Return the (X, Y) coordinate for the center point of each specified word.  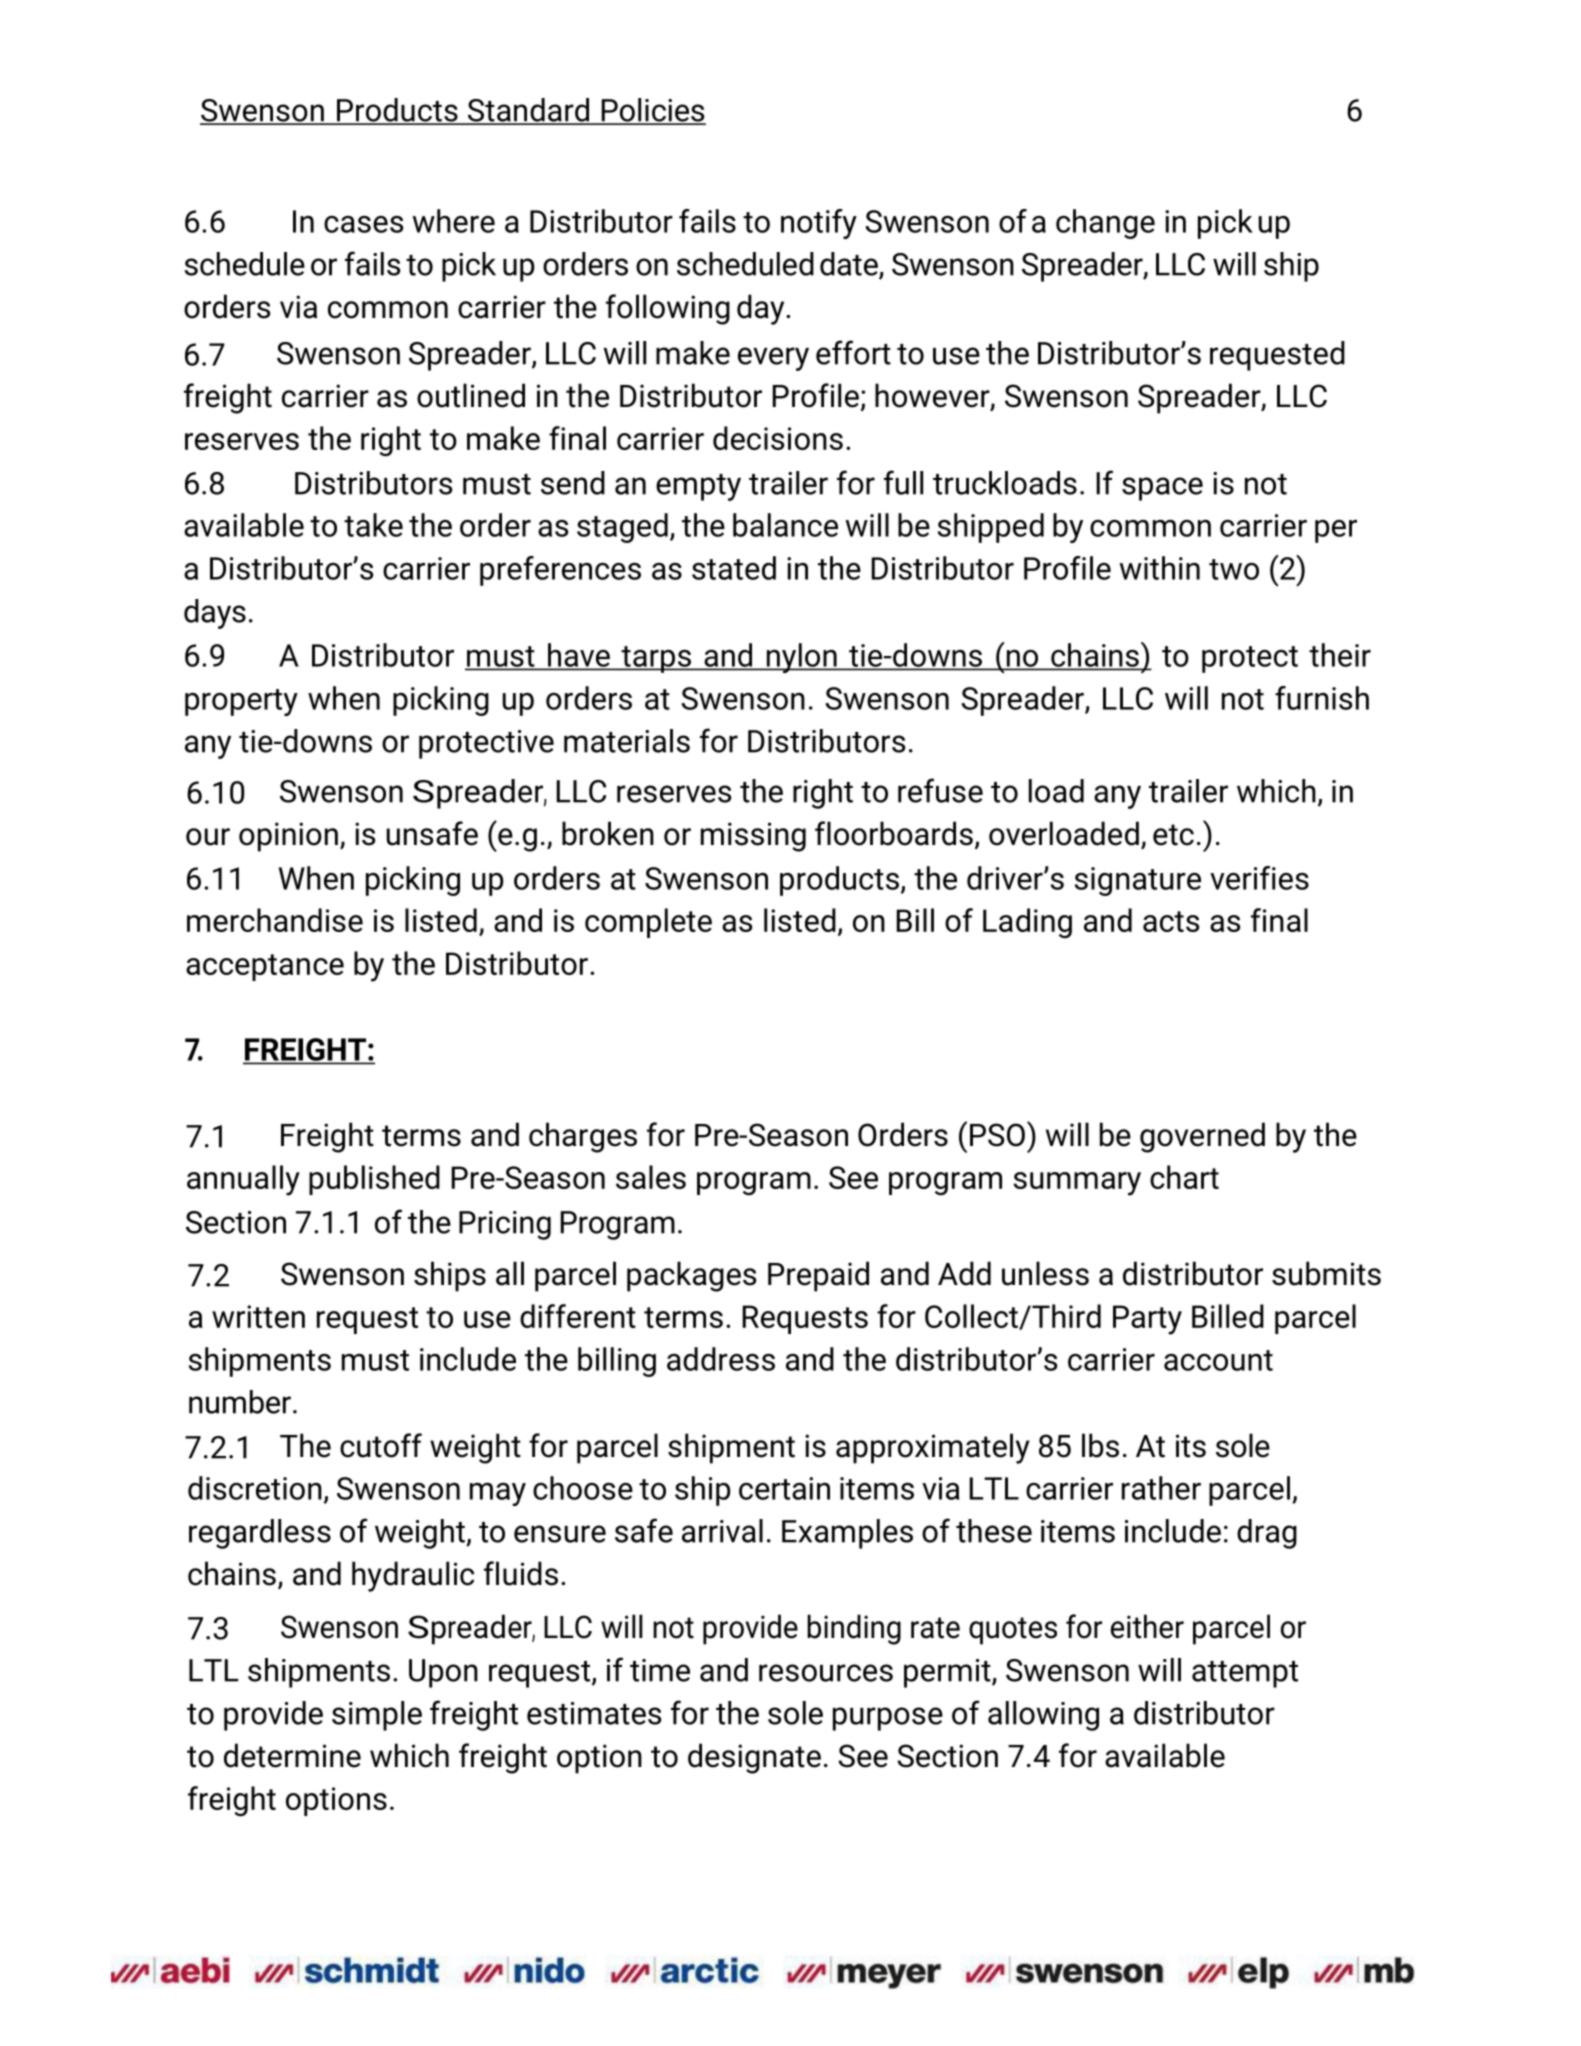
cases (363, 224)
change (1105, 224)
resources (826, 1673)
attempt (1245, 1674)
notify (819, 224)
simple (377, 1716)
